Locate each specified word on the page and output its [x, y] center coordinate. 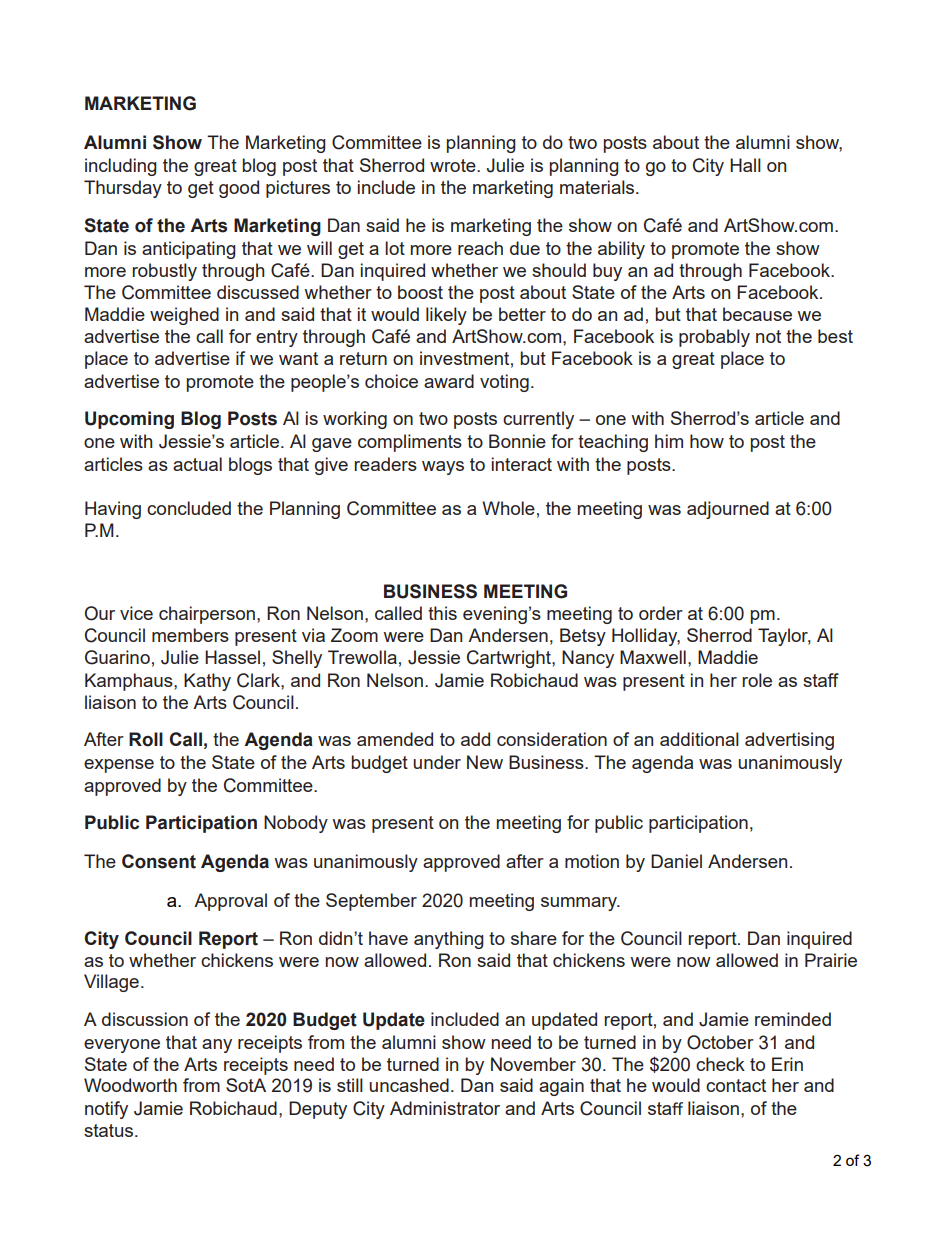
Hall [745, 165]
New [485, 762]
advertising [789, 741]
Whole [508, 508]
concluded [189, 508]
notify [106, 1110]
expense [119, 766]
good [239, 189]
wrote [454, 165]
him [669, 441]
